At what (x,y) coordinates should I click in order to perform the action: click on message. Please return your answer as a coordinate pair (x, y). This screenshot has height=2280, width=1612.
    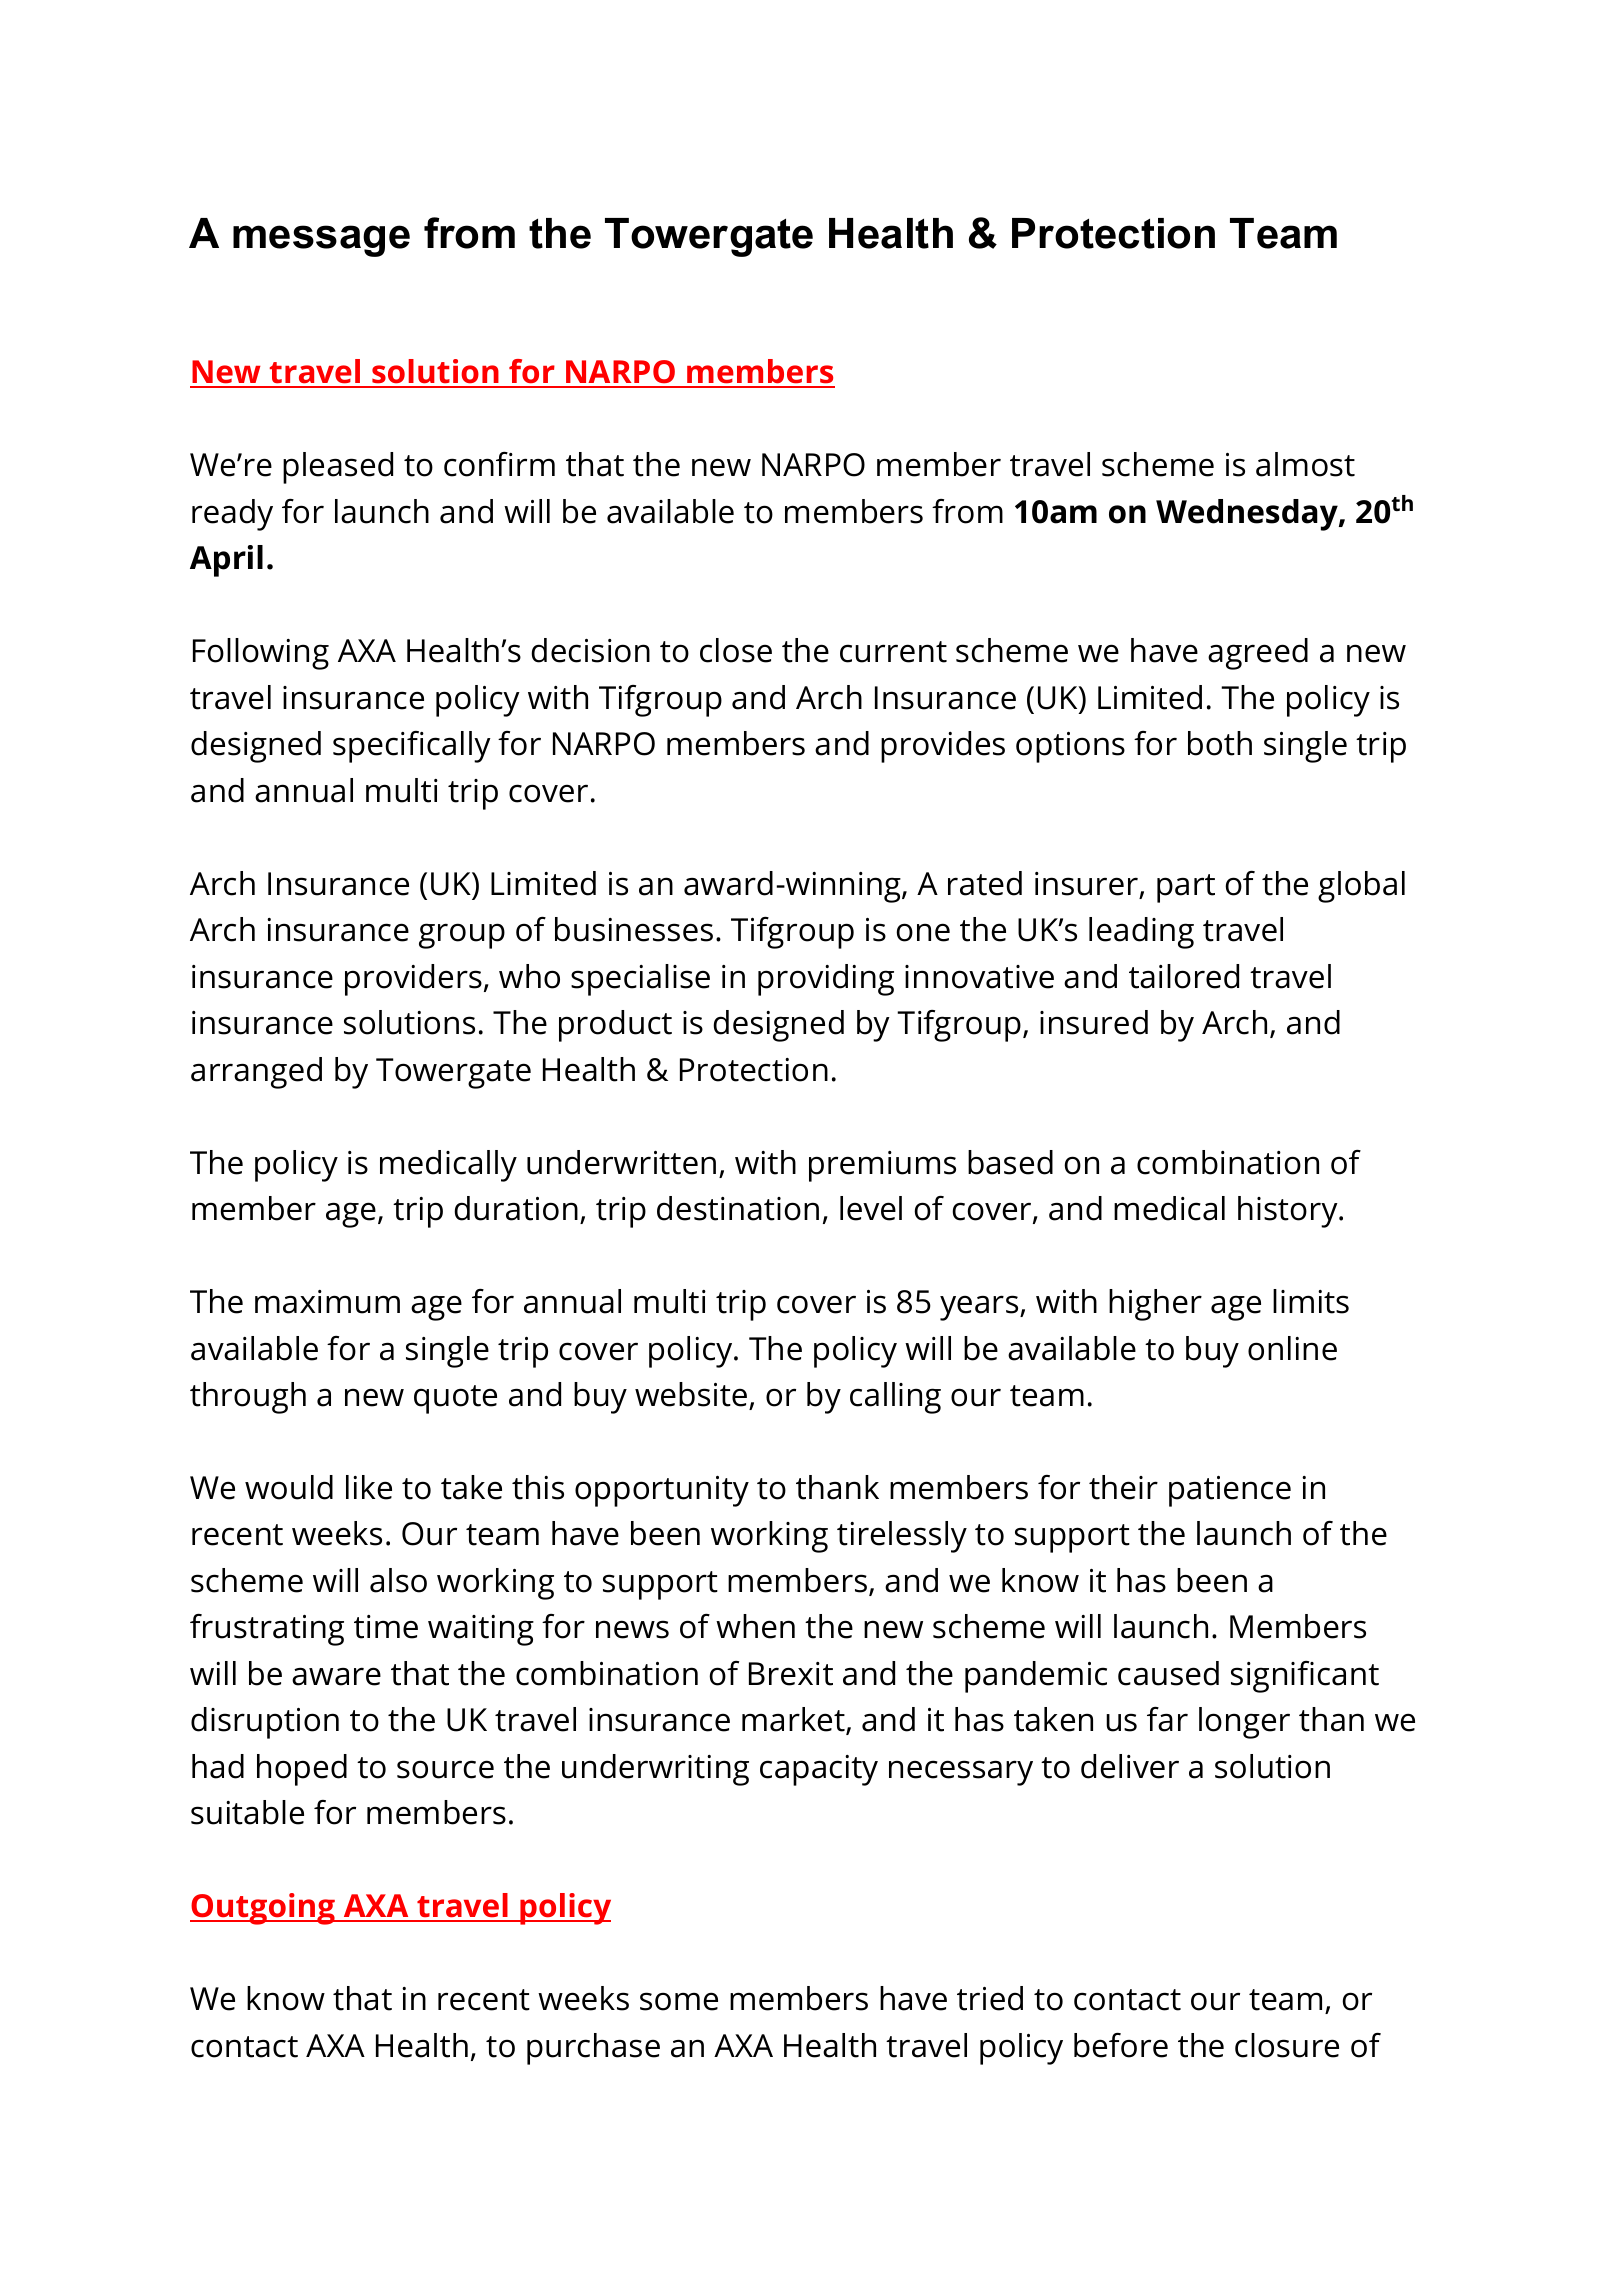
    Looking at the image, I should click on (321, 241).
